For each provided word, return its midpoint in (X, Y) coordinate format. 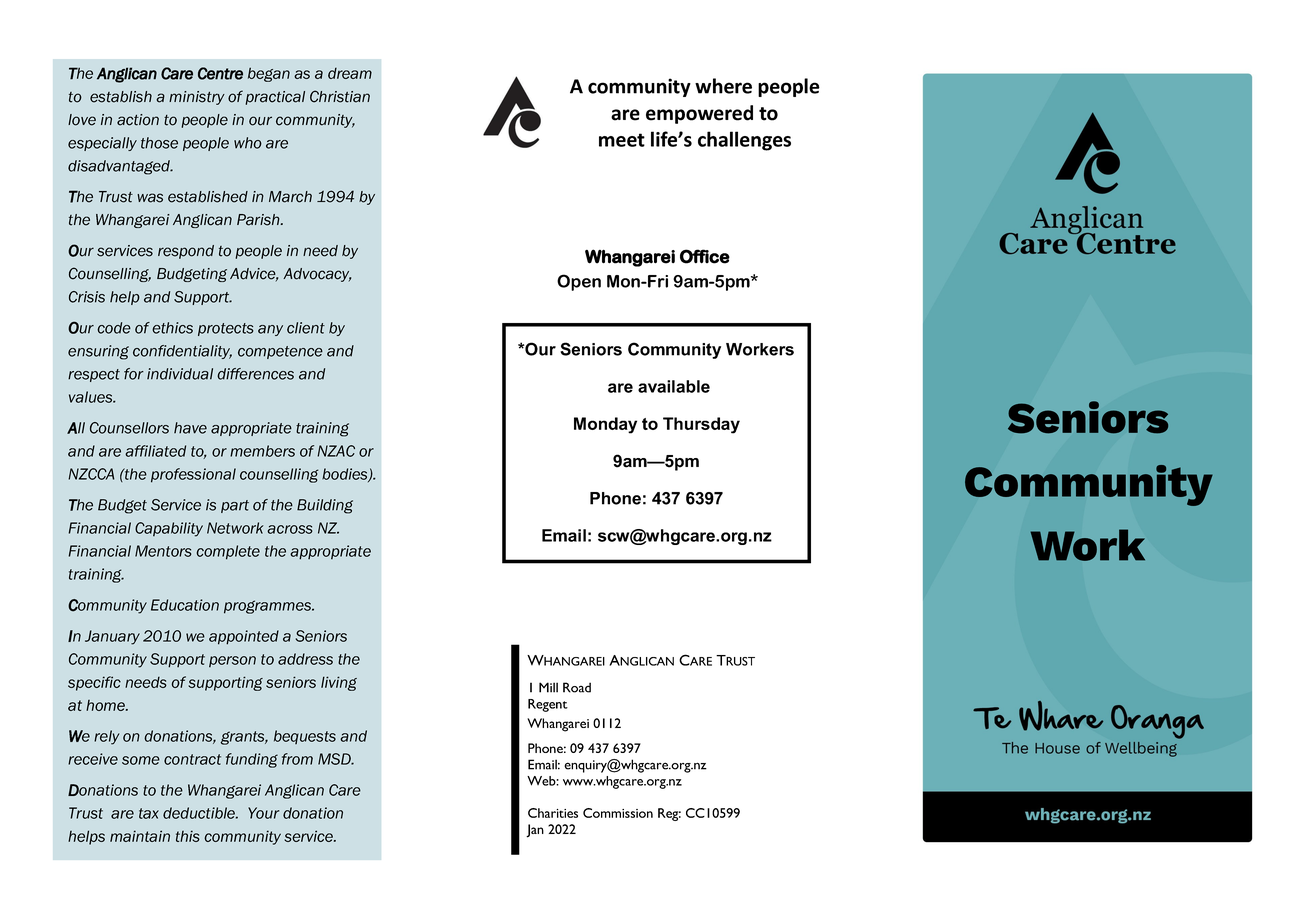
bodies (346, 475)
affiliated (155, 451)
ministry (197, 98)
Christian (340, 96)
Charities (553, 813)
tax (149, 813)
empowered (699, 114)
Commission (618, 813)
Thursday (701, 425)
